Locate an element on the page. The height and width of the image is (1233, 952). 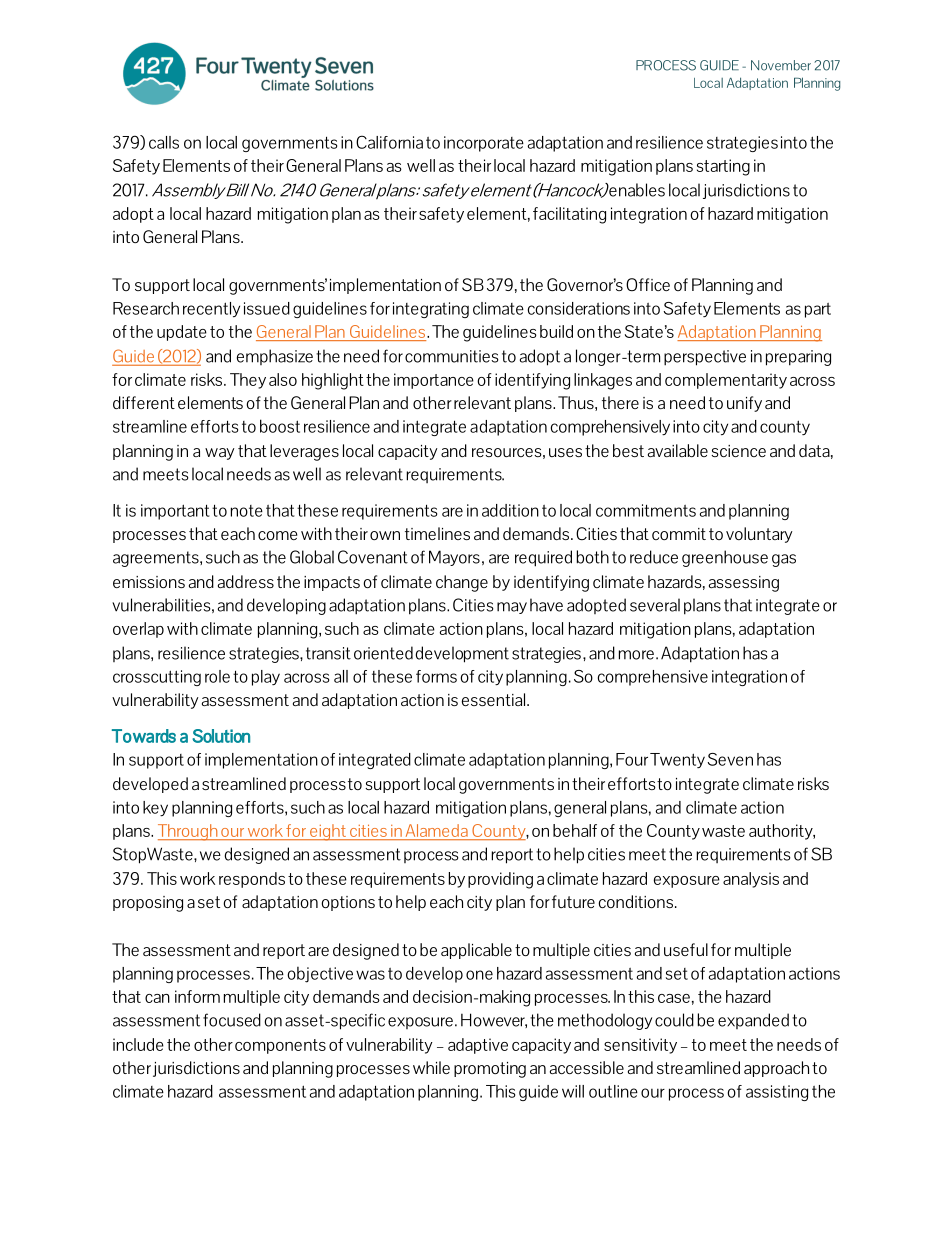
focused is located at coordinates (232, 1020).
